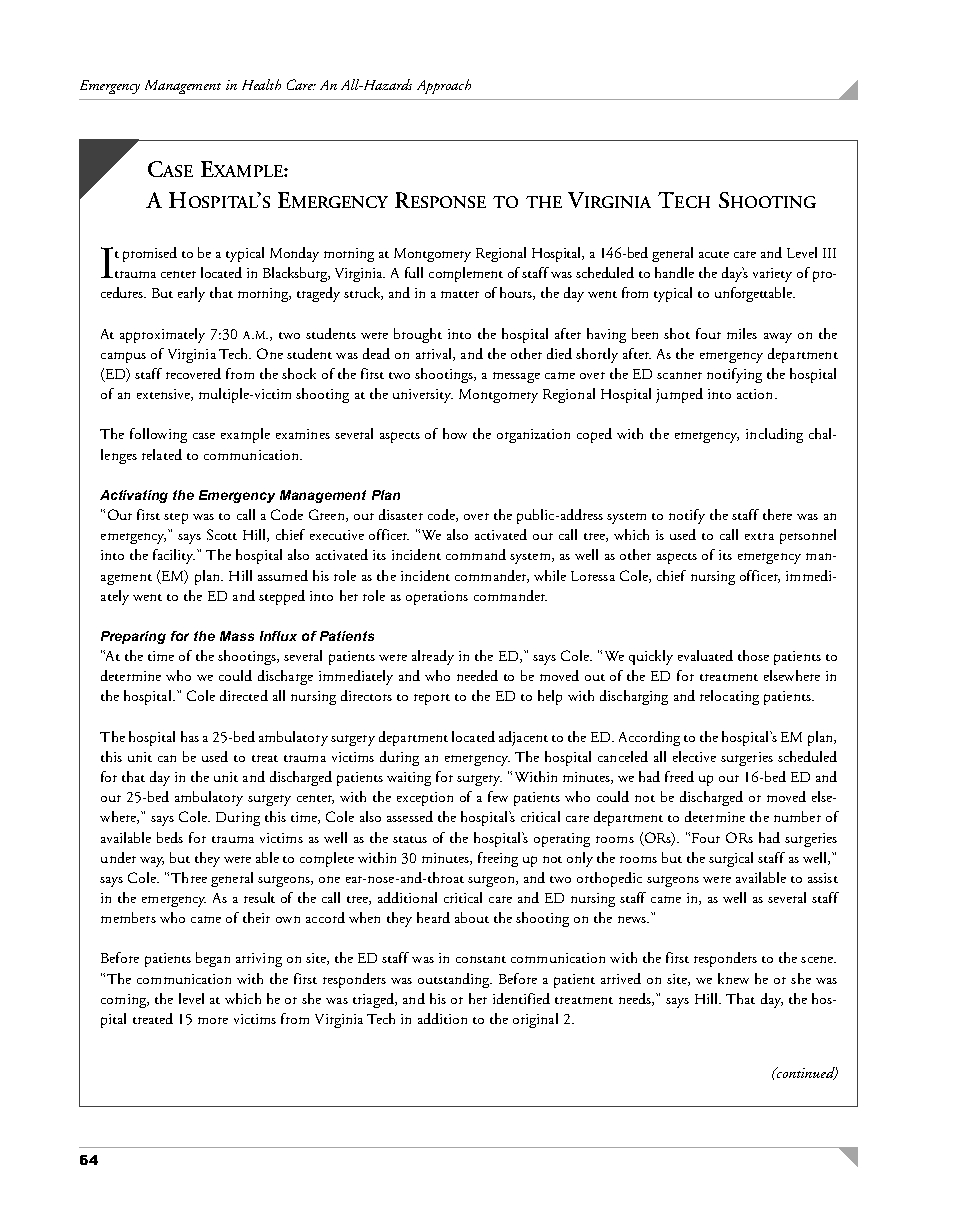 The image size is (960, 1232). Describe the element at coordinates (444, 86) in the screenshot. I see `Approach` at that location.
